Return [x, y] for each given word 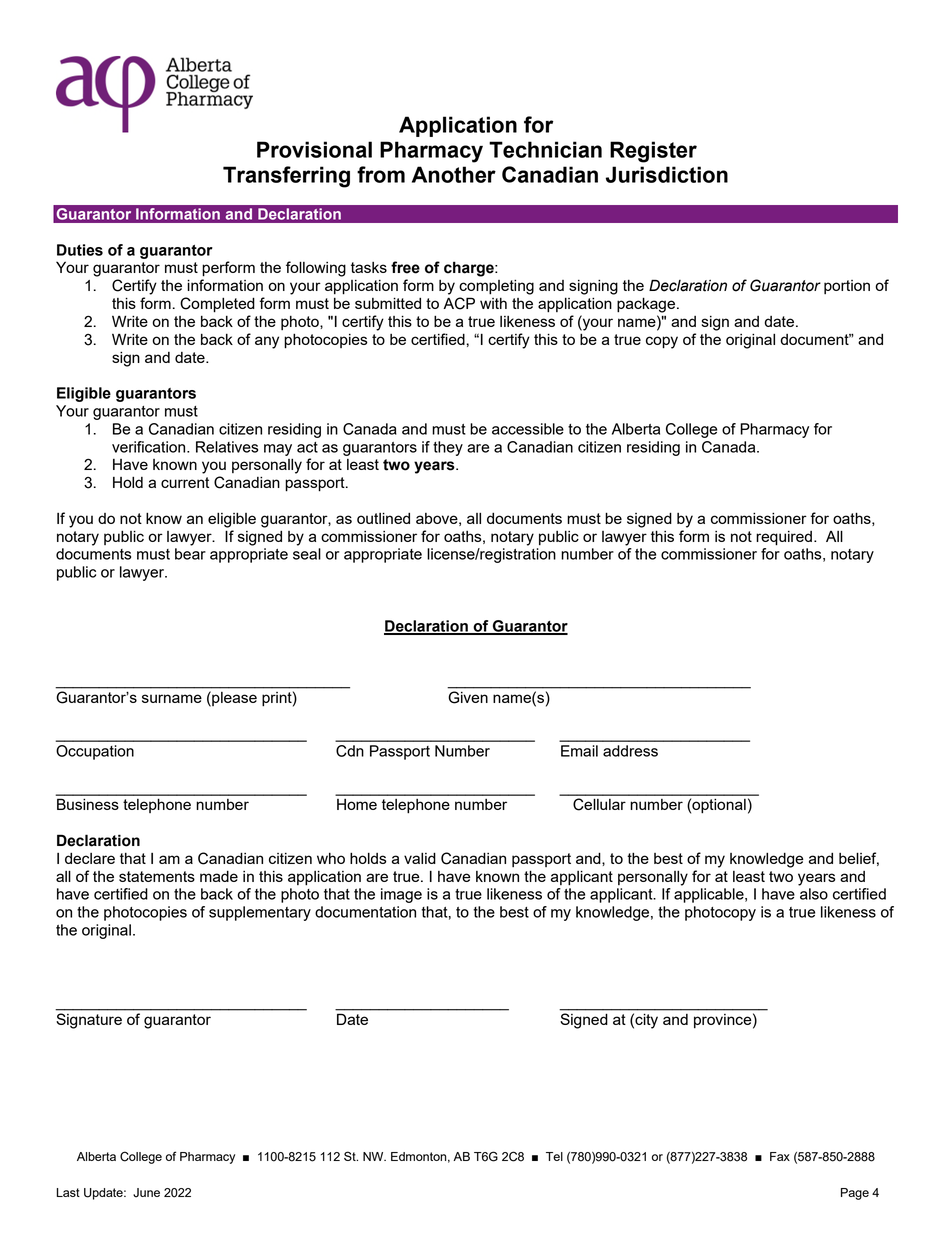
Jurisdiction [667, 174]
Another [454, 174]
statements [157, 876]
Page [855, 1194]
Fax [780, 1156]
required [784, 538]
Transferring [286, 177]
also [814, 894]
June [146, 1193]
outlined [383, 518]
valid [420, 858]
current [185, 482]
